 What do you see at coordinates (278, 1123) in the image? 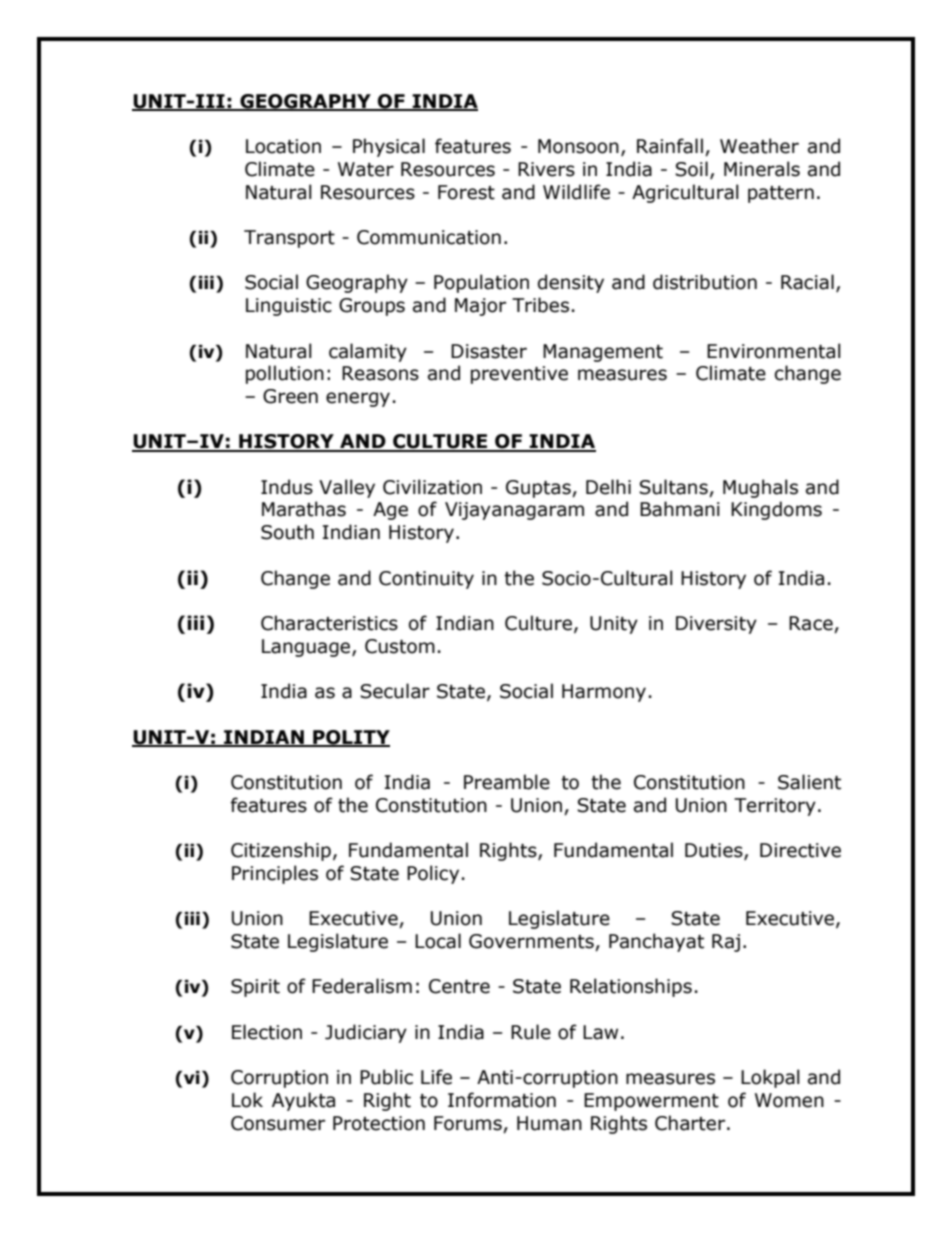
I see `Consumer` at bounding box center [278, 1123].
